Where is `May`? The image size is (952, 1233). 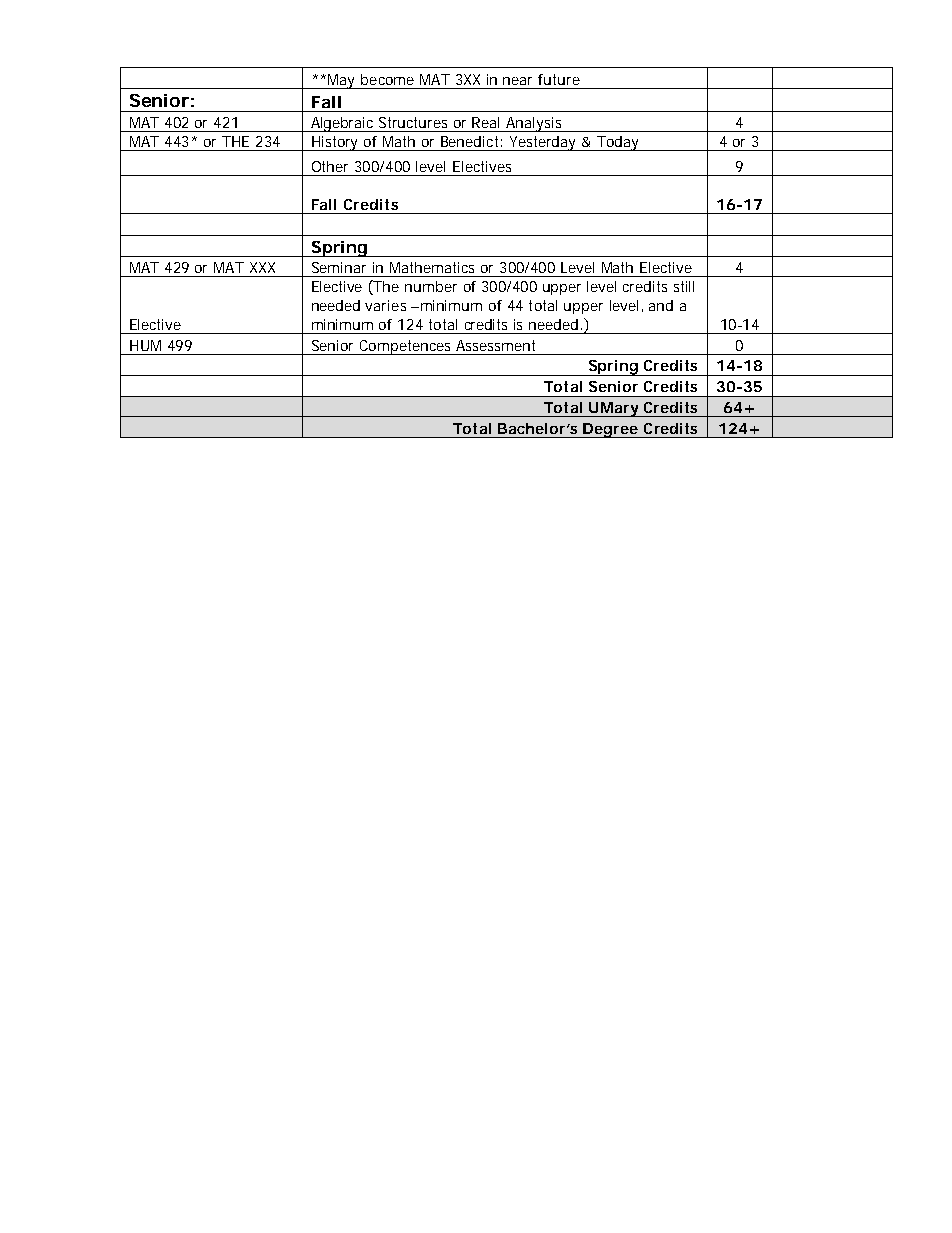
May is located at coordinates (343, 81).
